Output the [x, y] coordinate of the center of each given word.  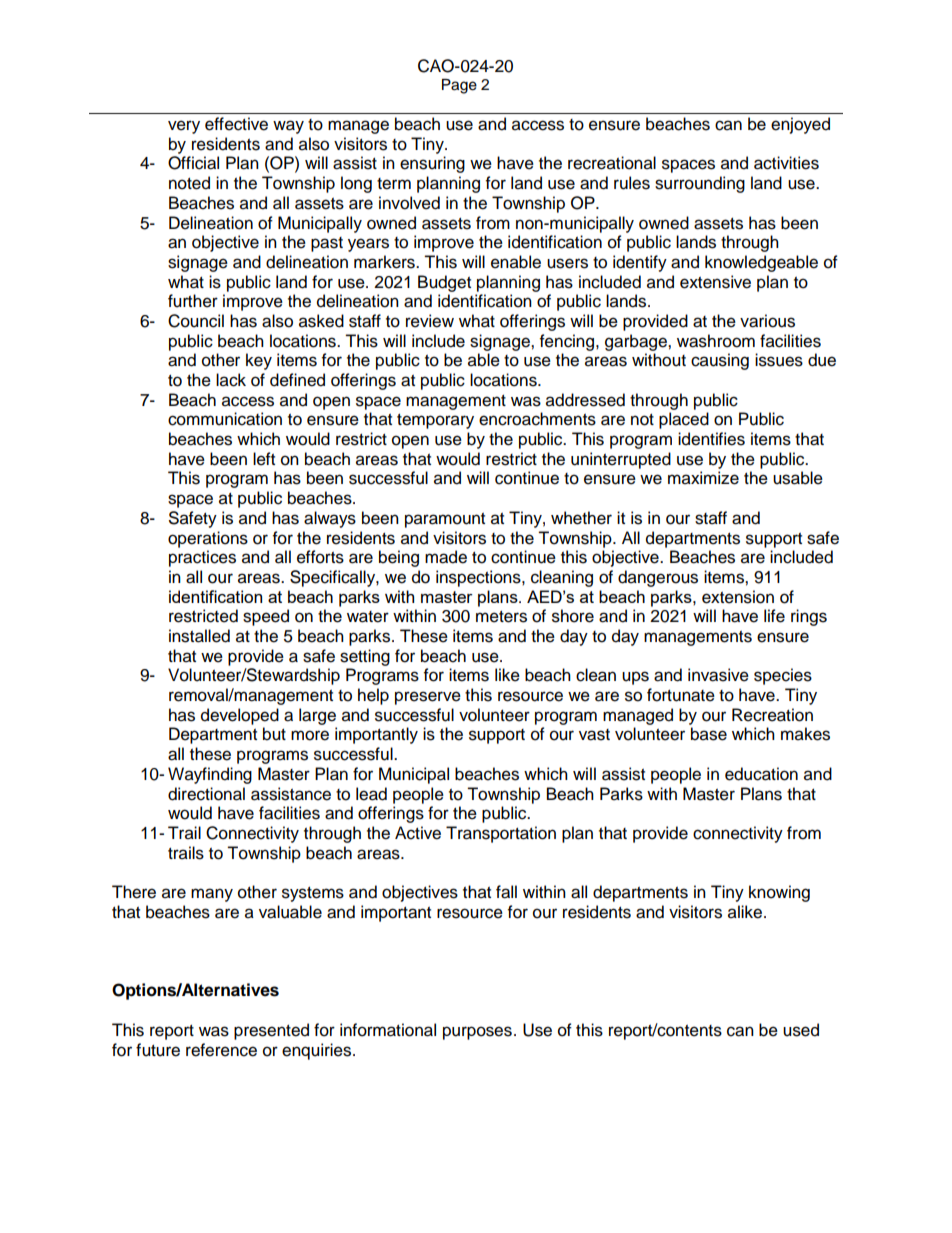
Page [459, 86]
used [801, 1030]
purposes [477, 1033]
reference [221, 1050]
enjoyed [800, 125]
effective [236, 124]
